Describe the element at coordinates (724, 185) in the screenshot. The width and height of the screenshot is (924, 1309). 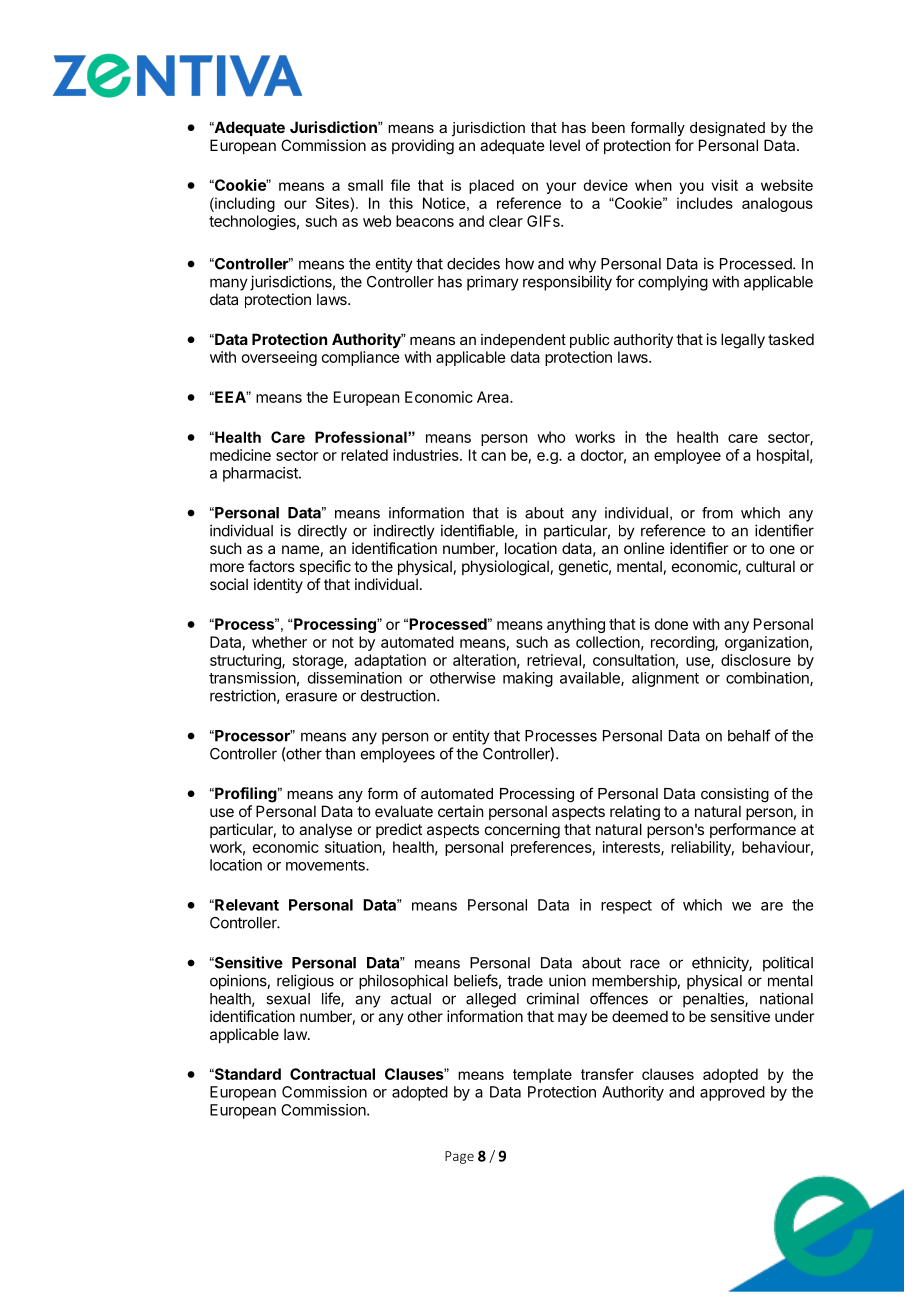
I see `visit` at that location.
